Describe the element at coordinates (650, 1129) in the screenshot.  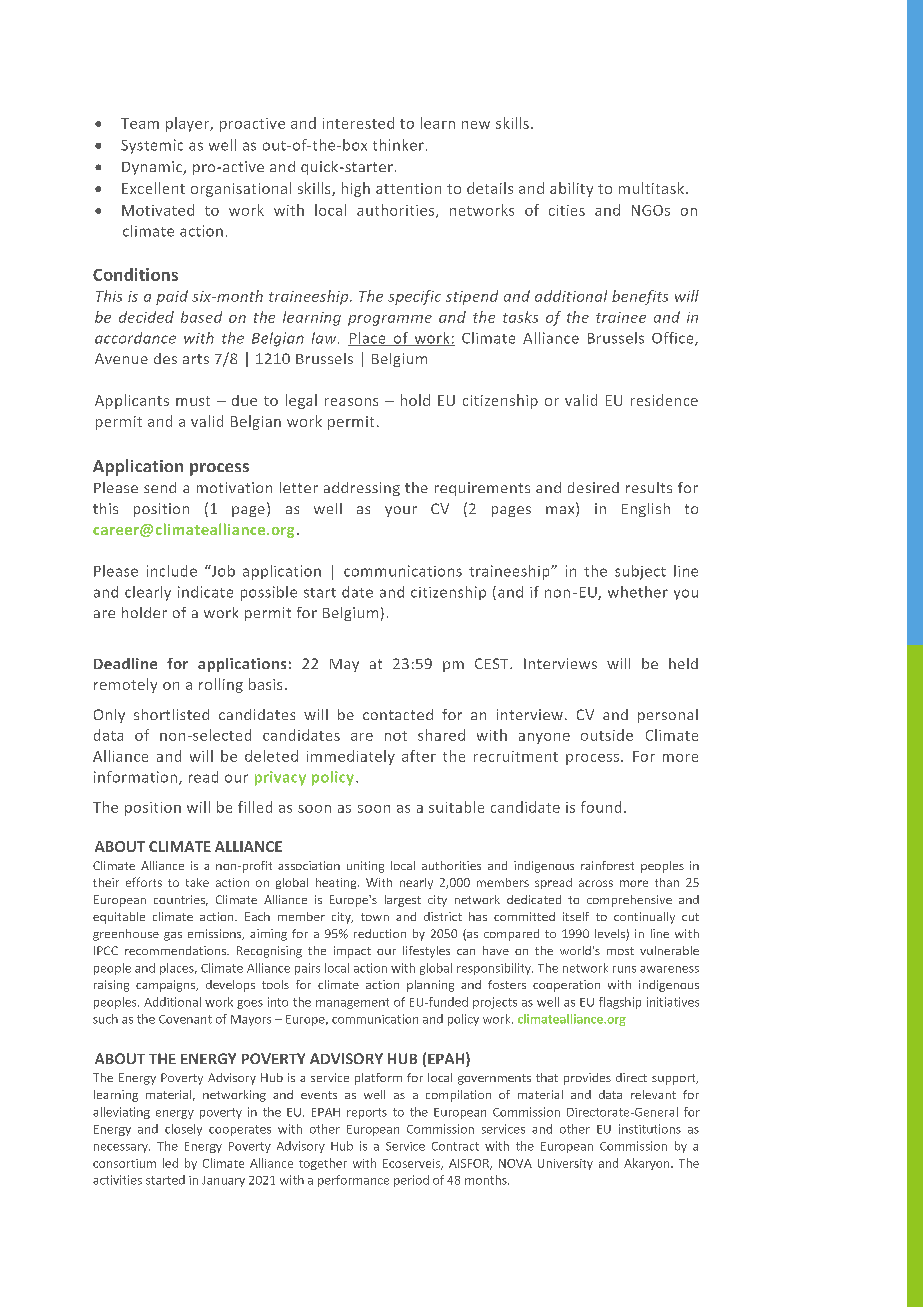
I see `institutions` at that location.
